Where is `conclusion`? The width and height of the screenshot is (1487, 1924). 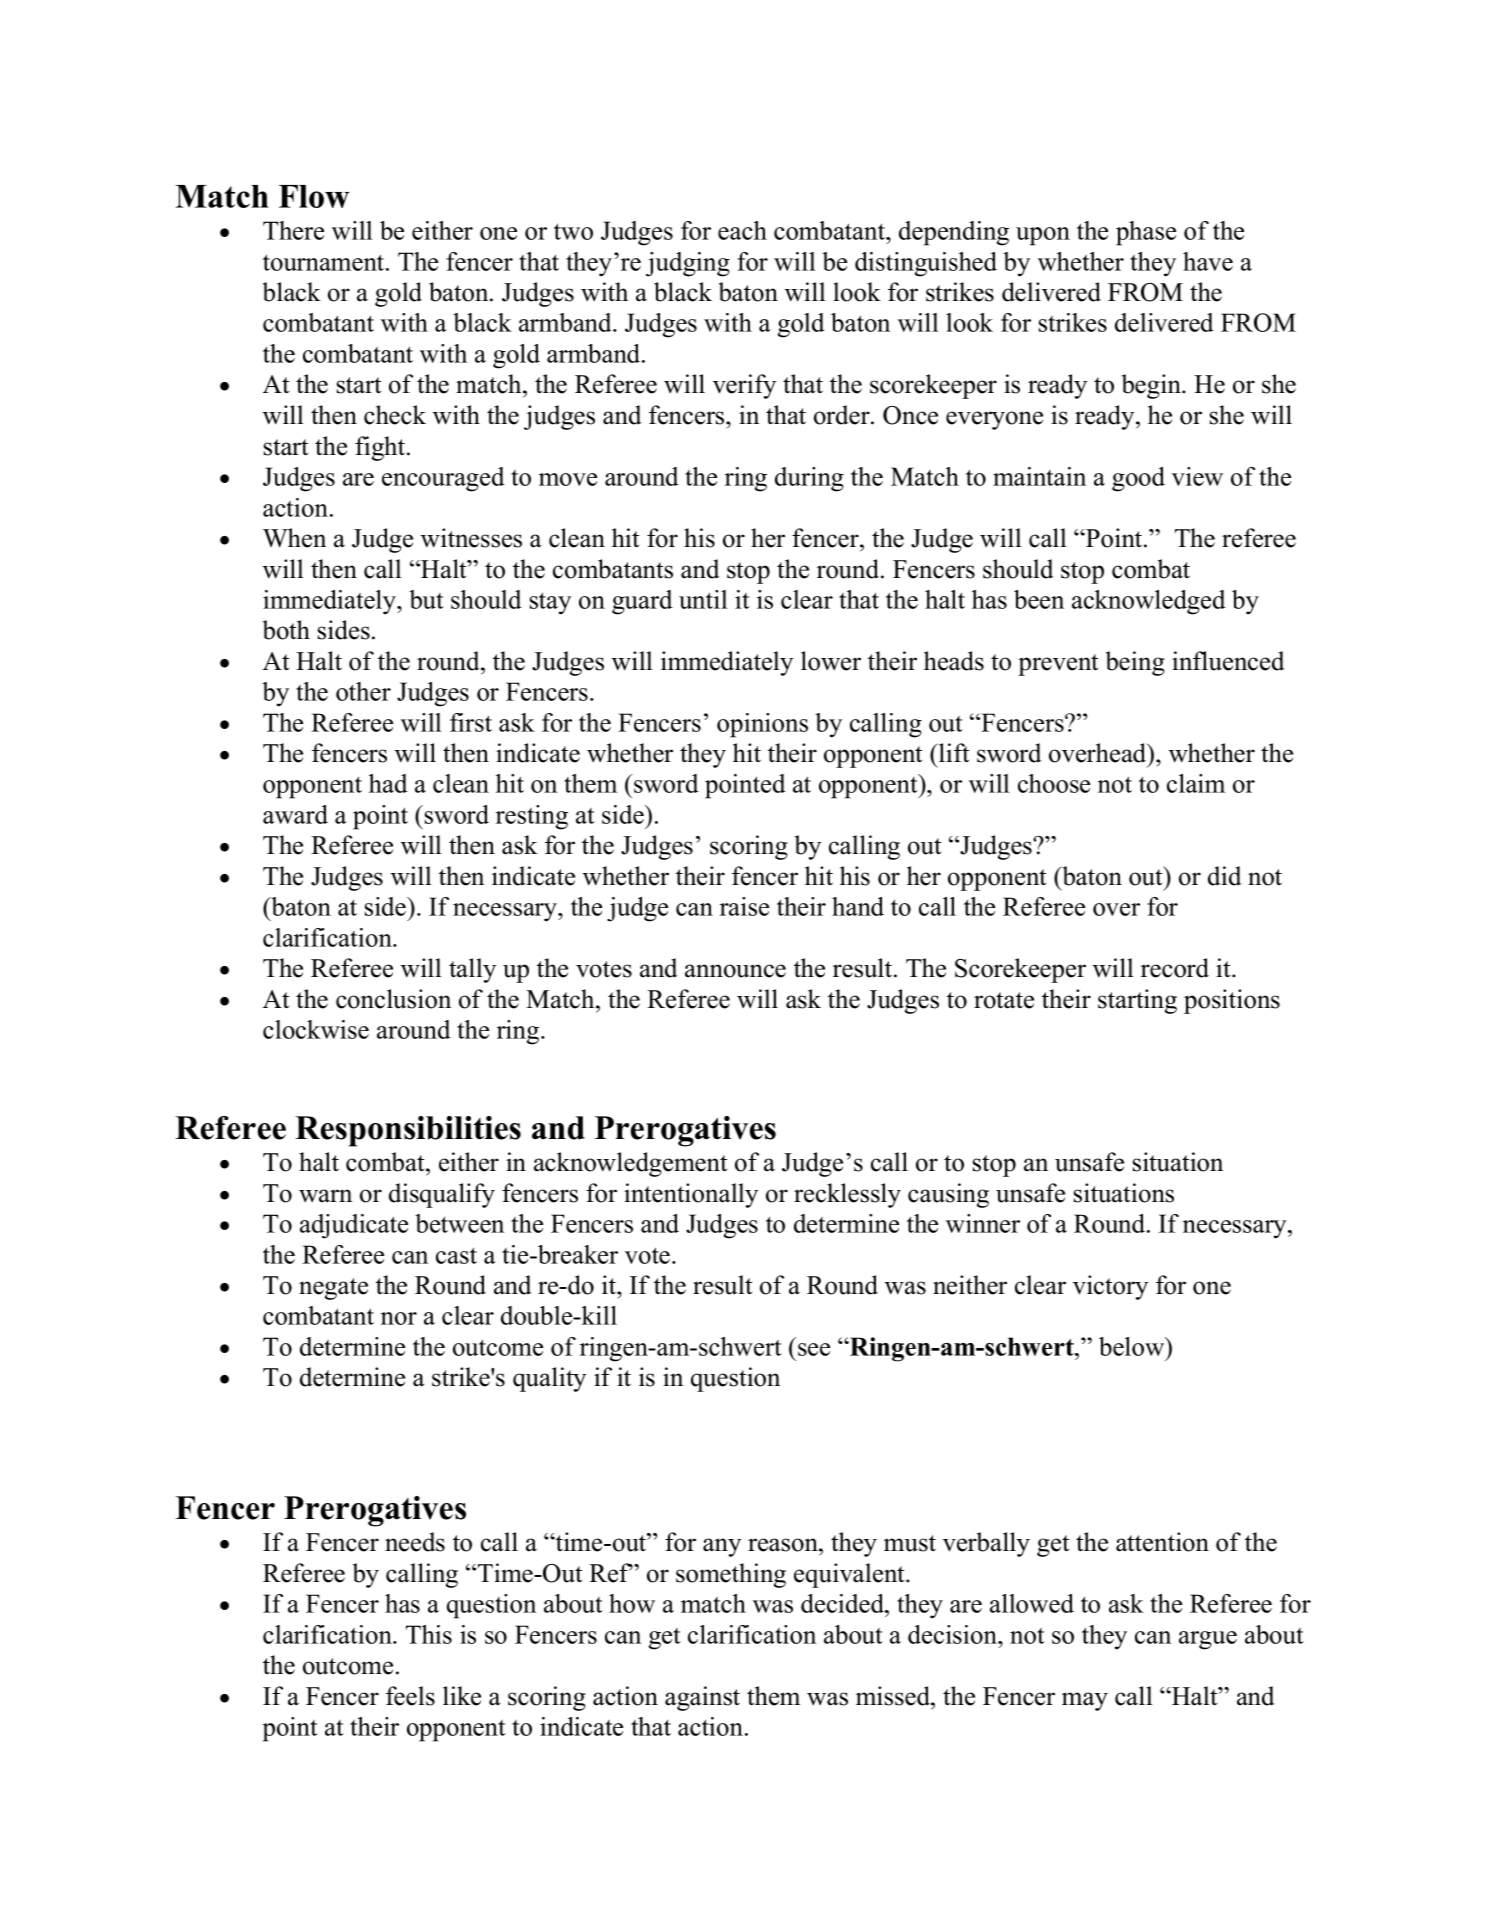 conclusion is located at coordinates (393, 999).
